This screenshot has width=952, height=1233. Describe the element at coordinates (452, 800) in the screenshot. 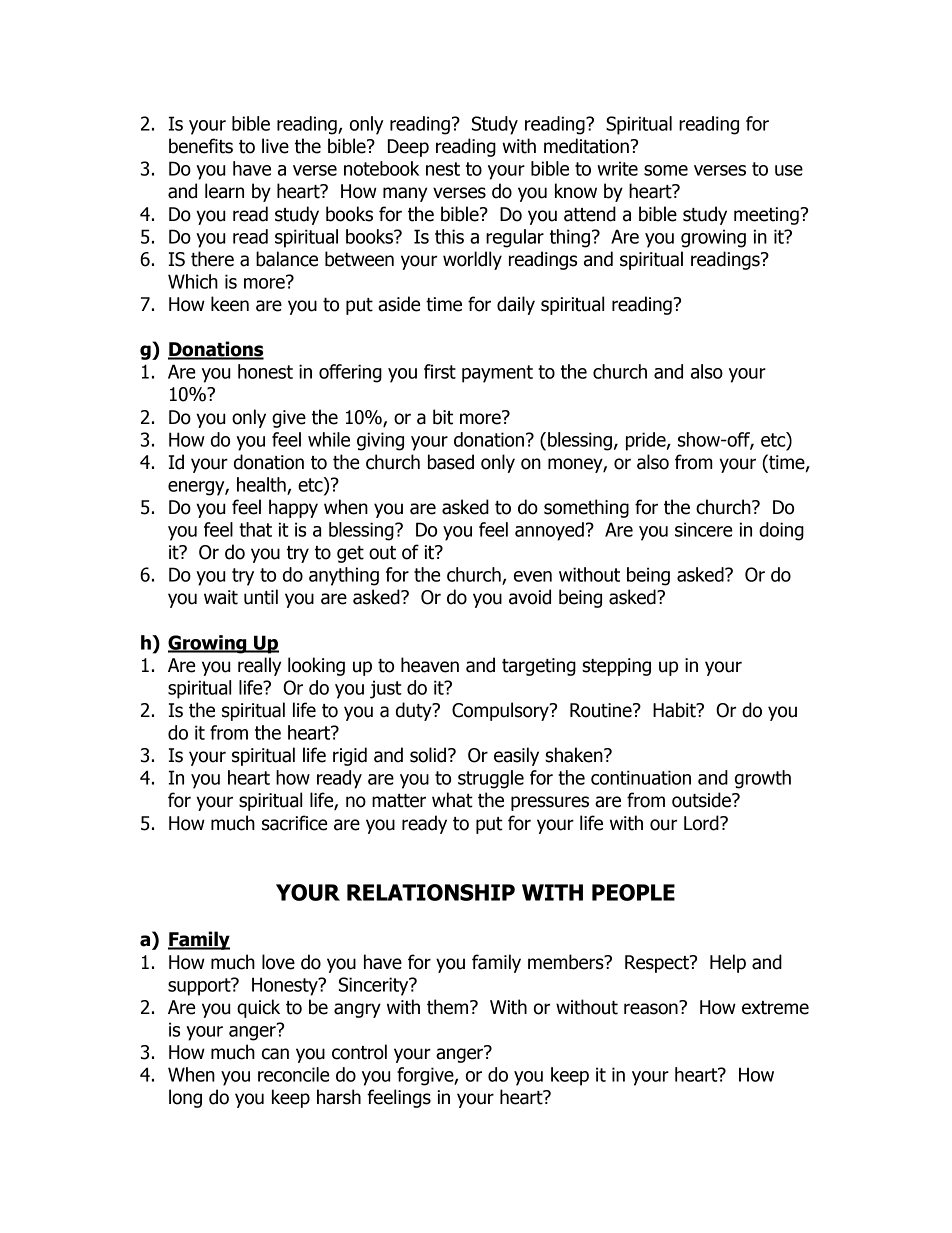

I see `what` at that location.
